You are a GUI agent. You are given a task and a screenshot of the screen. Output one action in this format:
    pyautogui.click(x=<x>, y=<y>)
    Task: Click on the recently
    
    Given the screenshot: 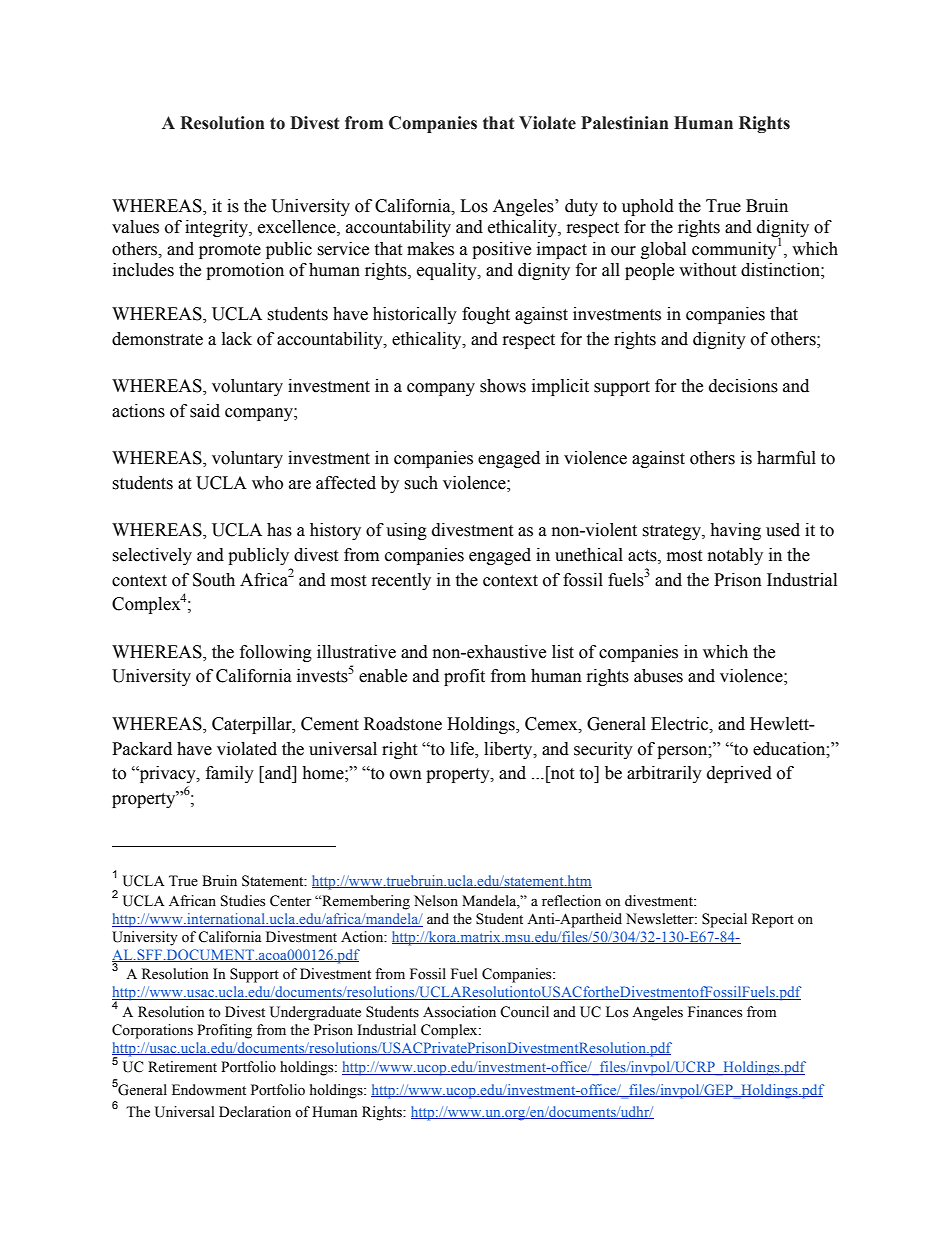 What is the action you would take?
    pyautogui.click(x=401, y=581)
